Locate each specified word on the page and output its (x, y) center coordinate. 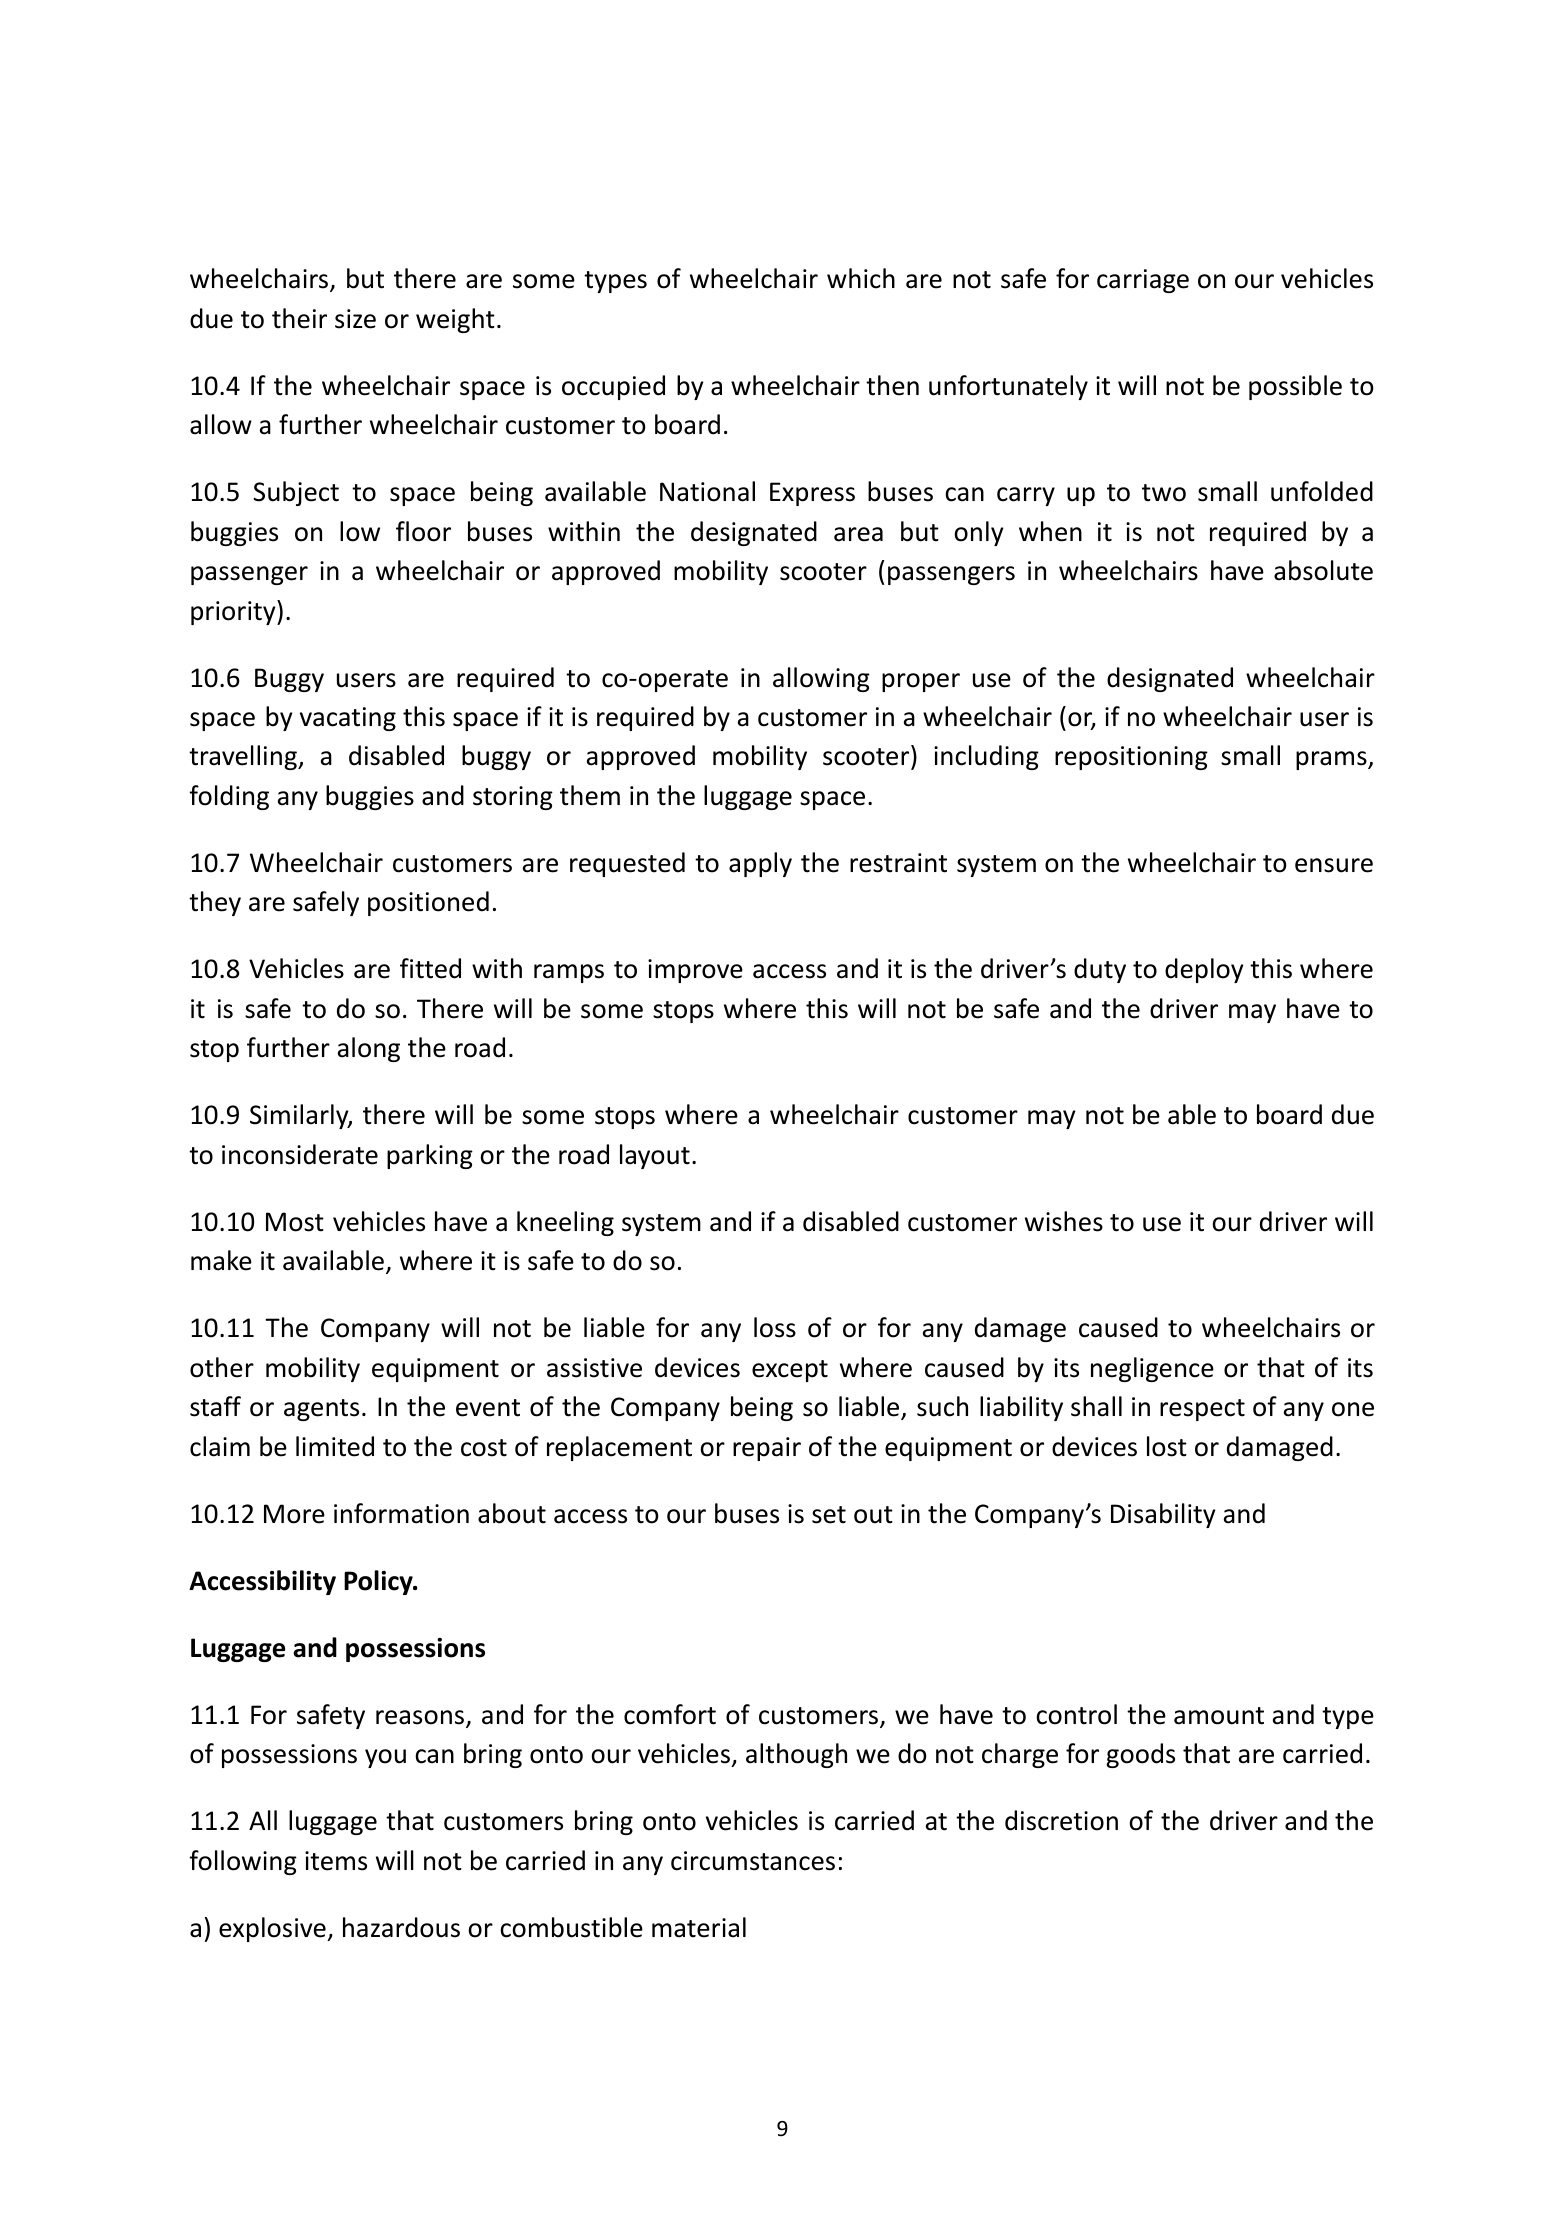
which (861, 278)
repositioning (1131, 758)
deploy (1204, 970)
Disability (1163, 1515)
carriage (1143, 281)
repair (767, 1449)
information (401, 1513)
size (355, 319)
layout (655, 1156)
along (369, 1049)
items (336, 1861)
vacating (348, 719)
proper (921, 682)
